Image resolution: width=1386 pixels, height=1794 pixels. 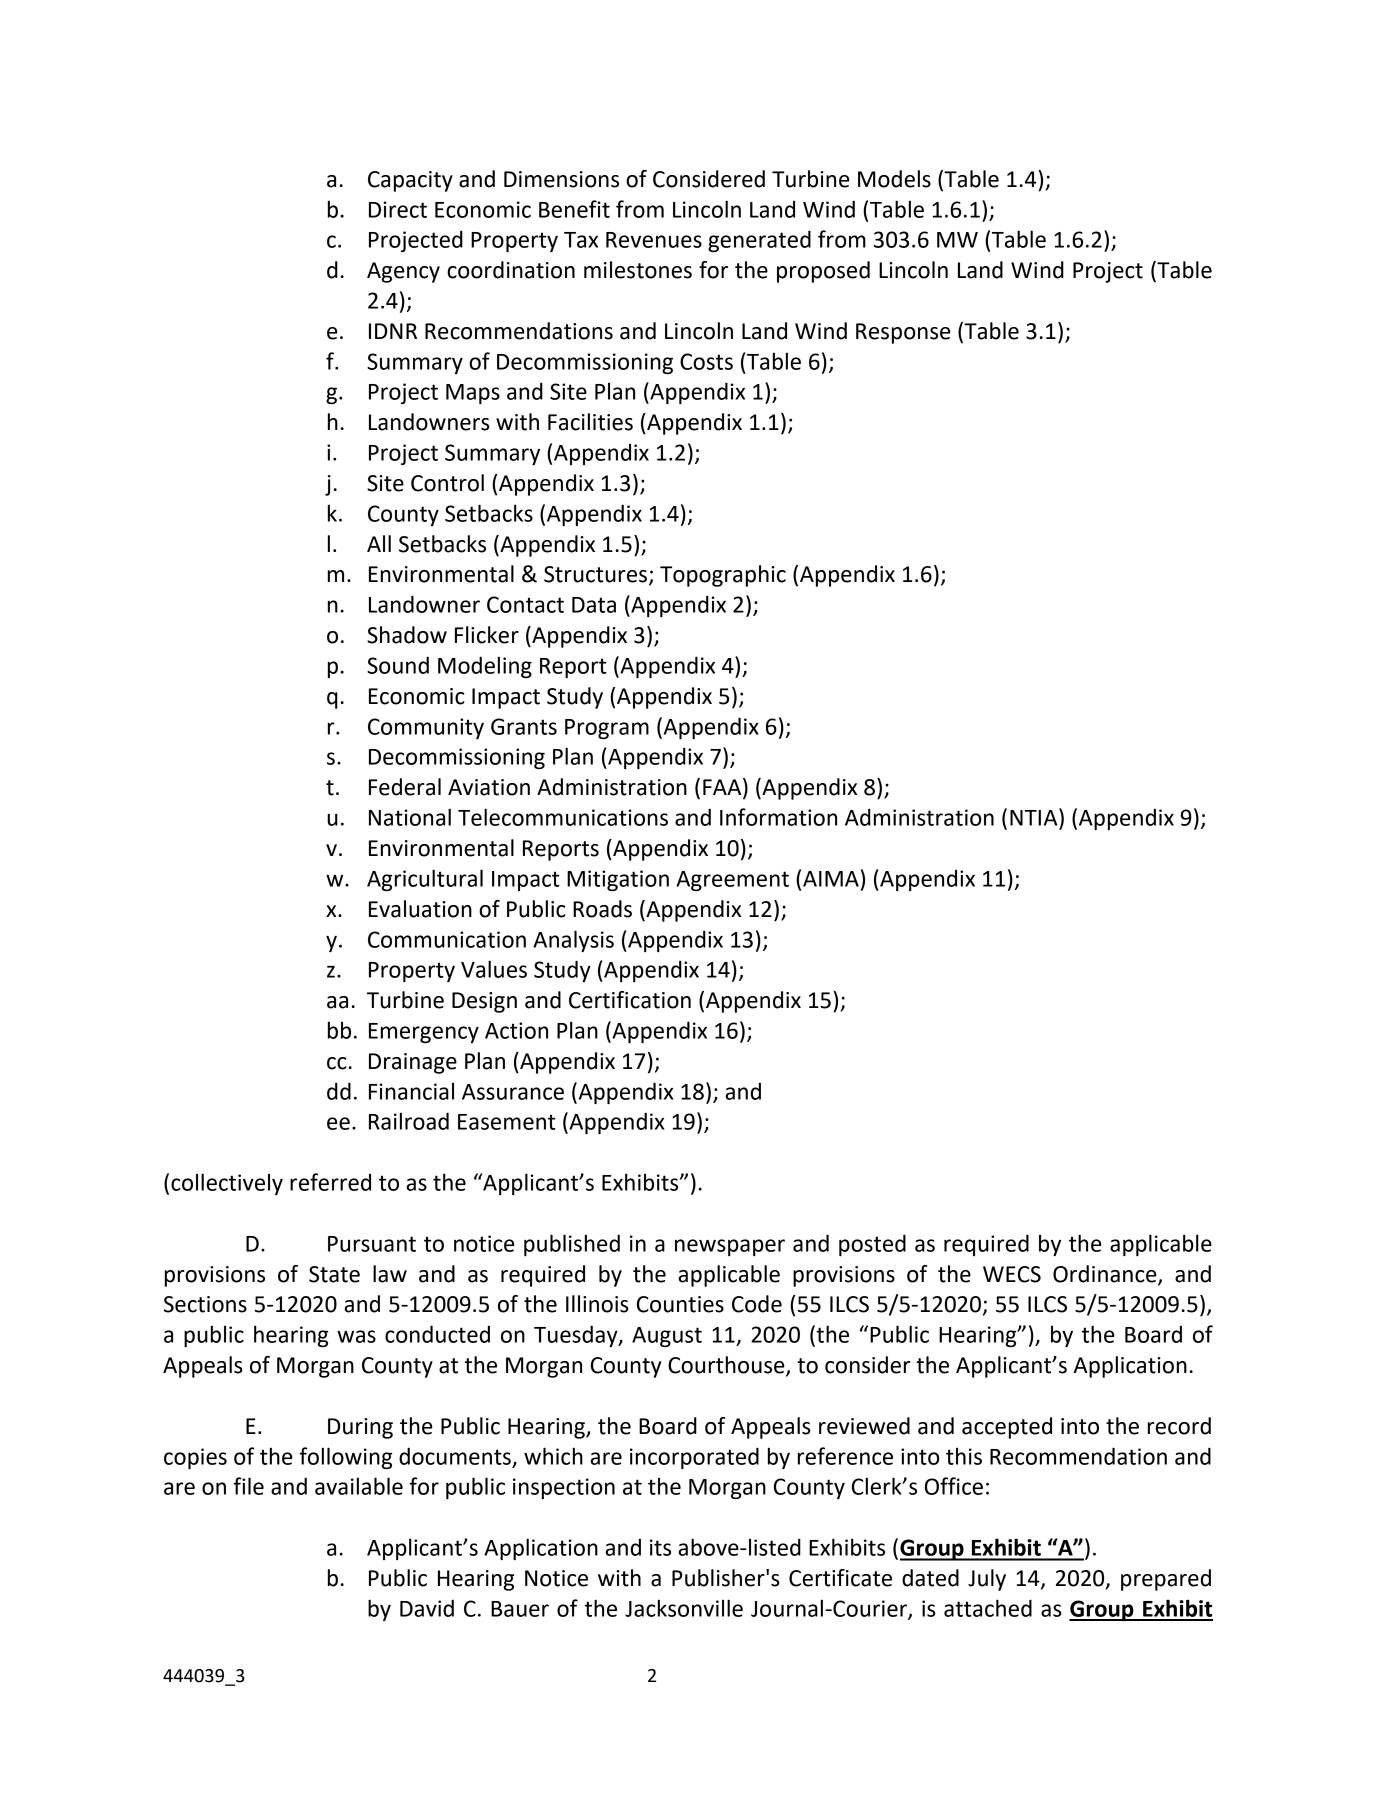 I want to click on Direct, so click(x=398, y=209).
